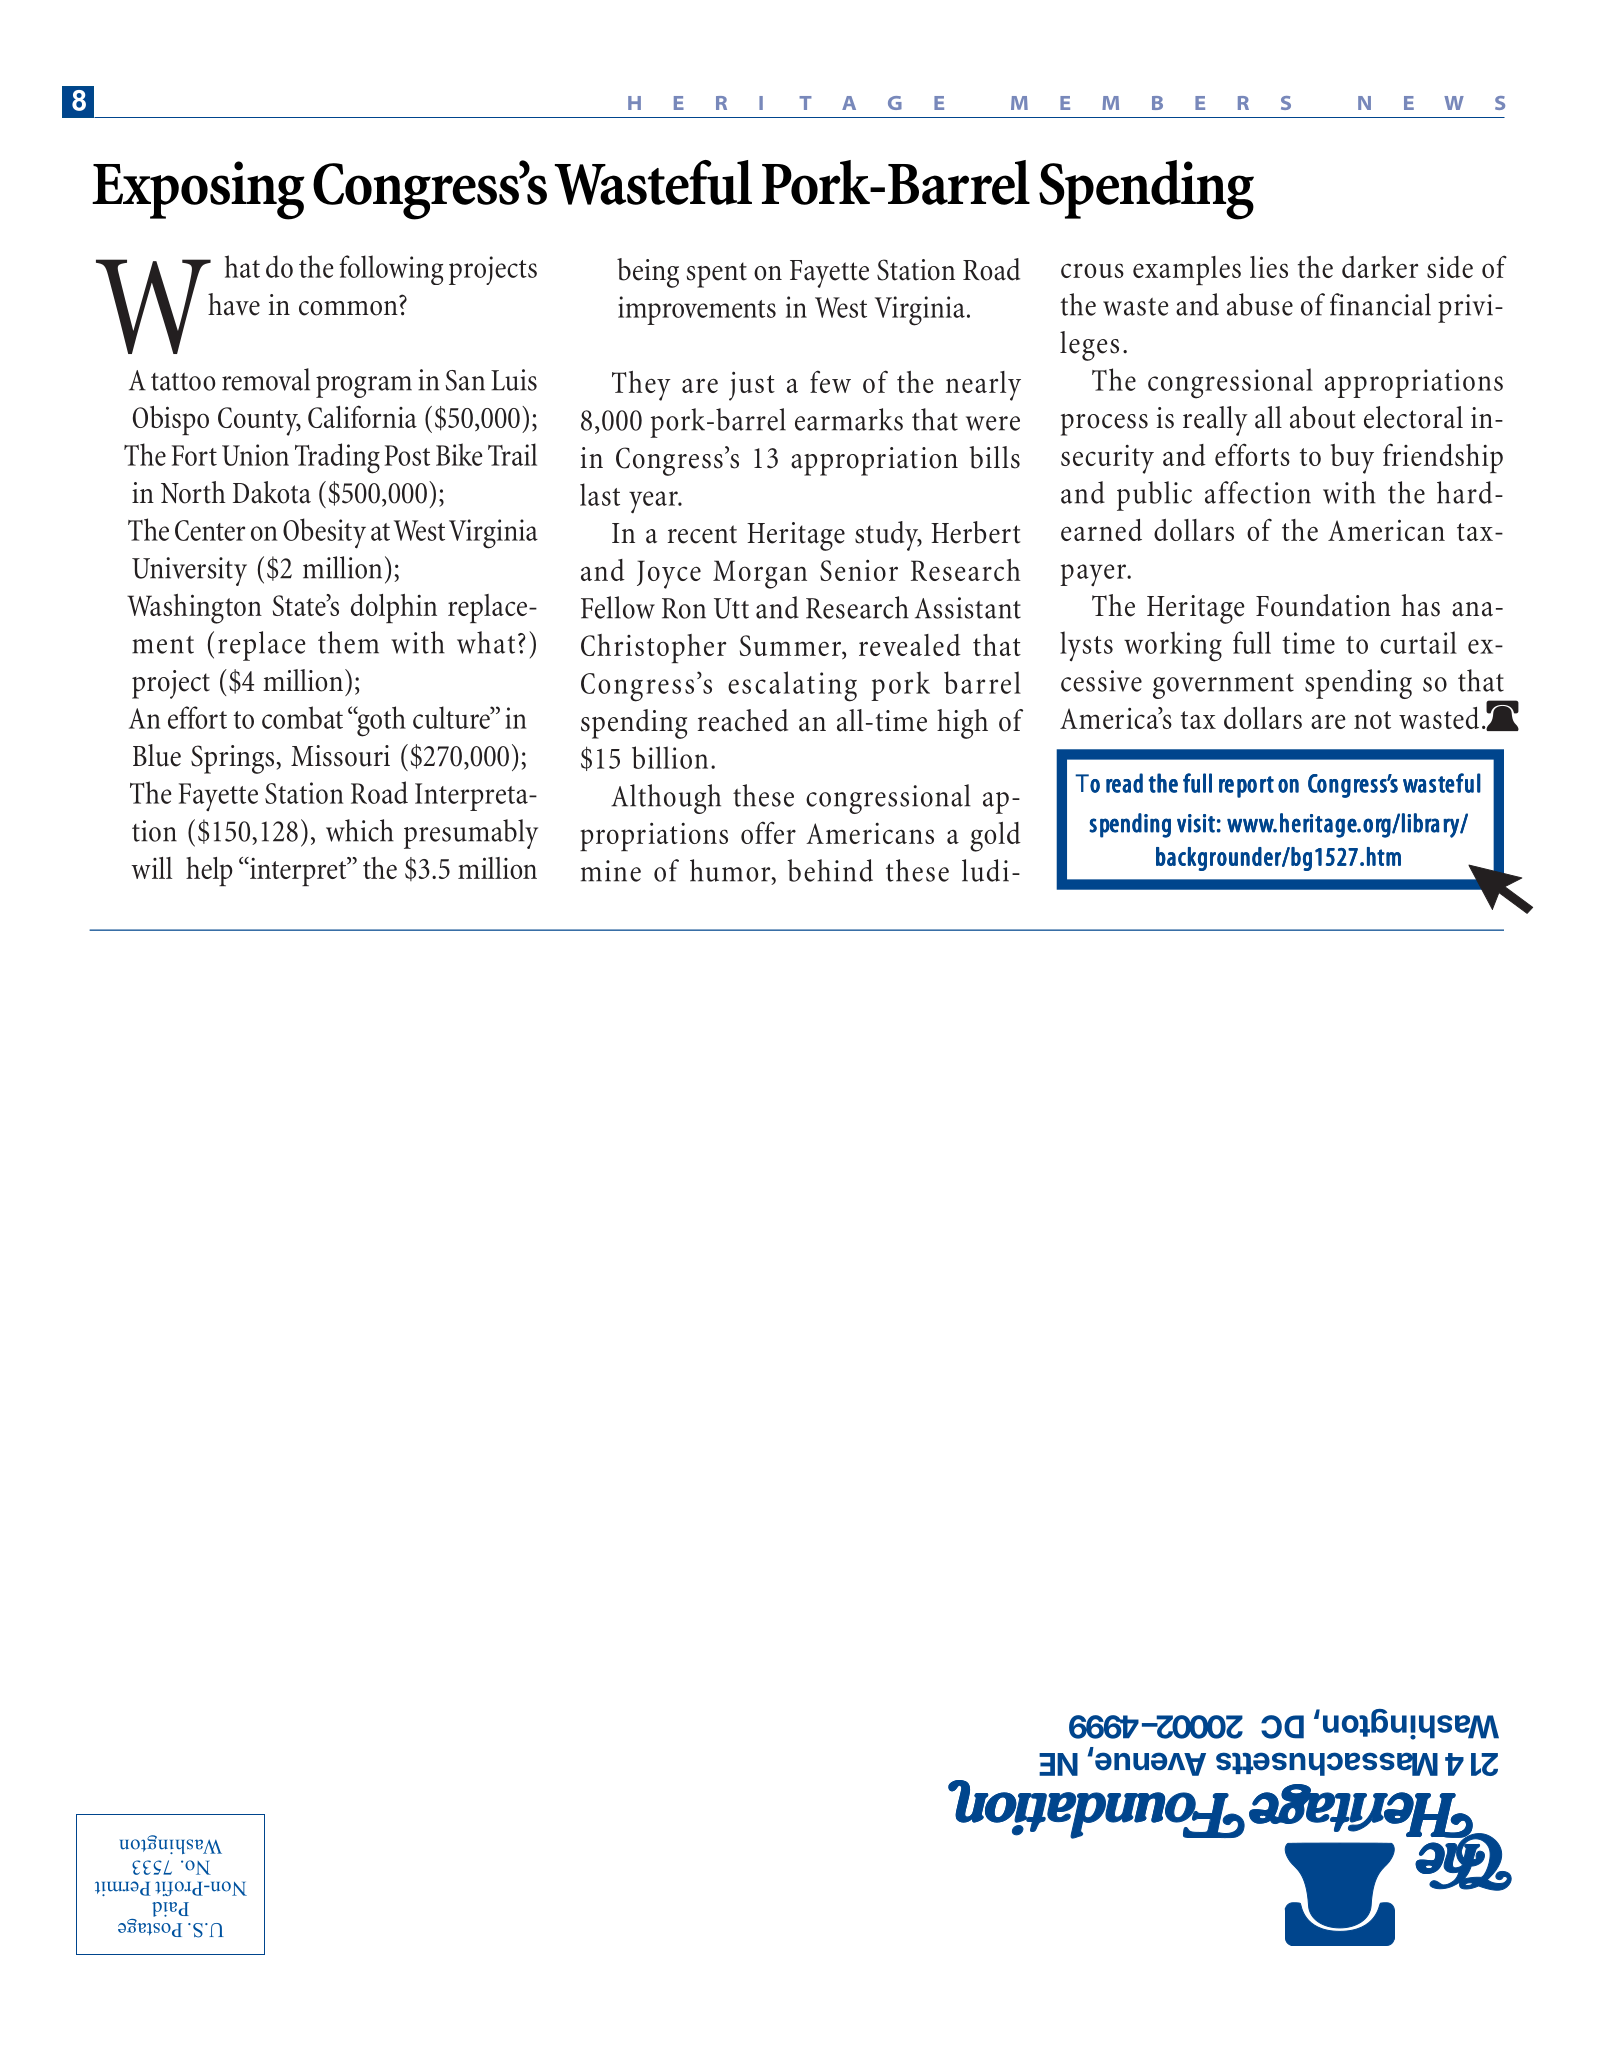 Image resolution: width=1598 pixels, height=2067 pixels. What do you see at coordinates (717, 275) in the image?
I see `spent` at bounding box center [717, 275].
